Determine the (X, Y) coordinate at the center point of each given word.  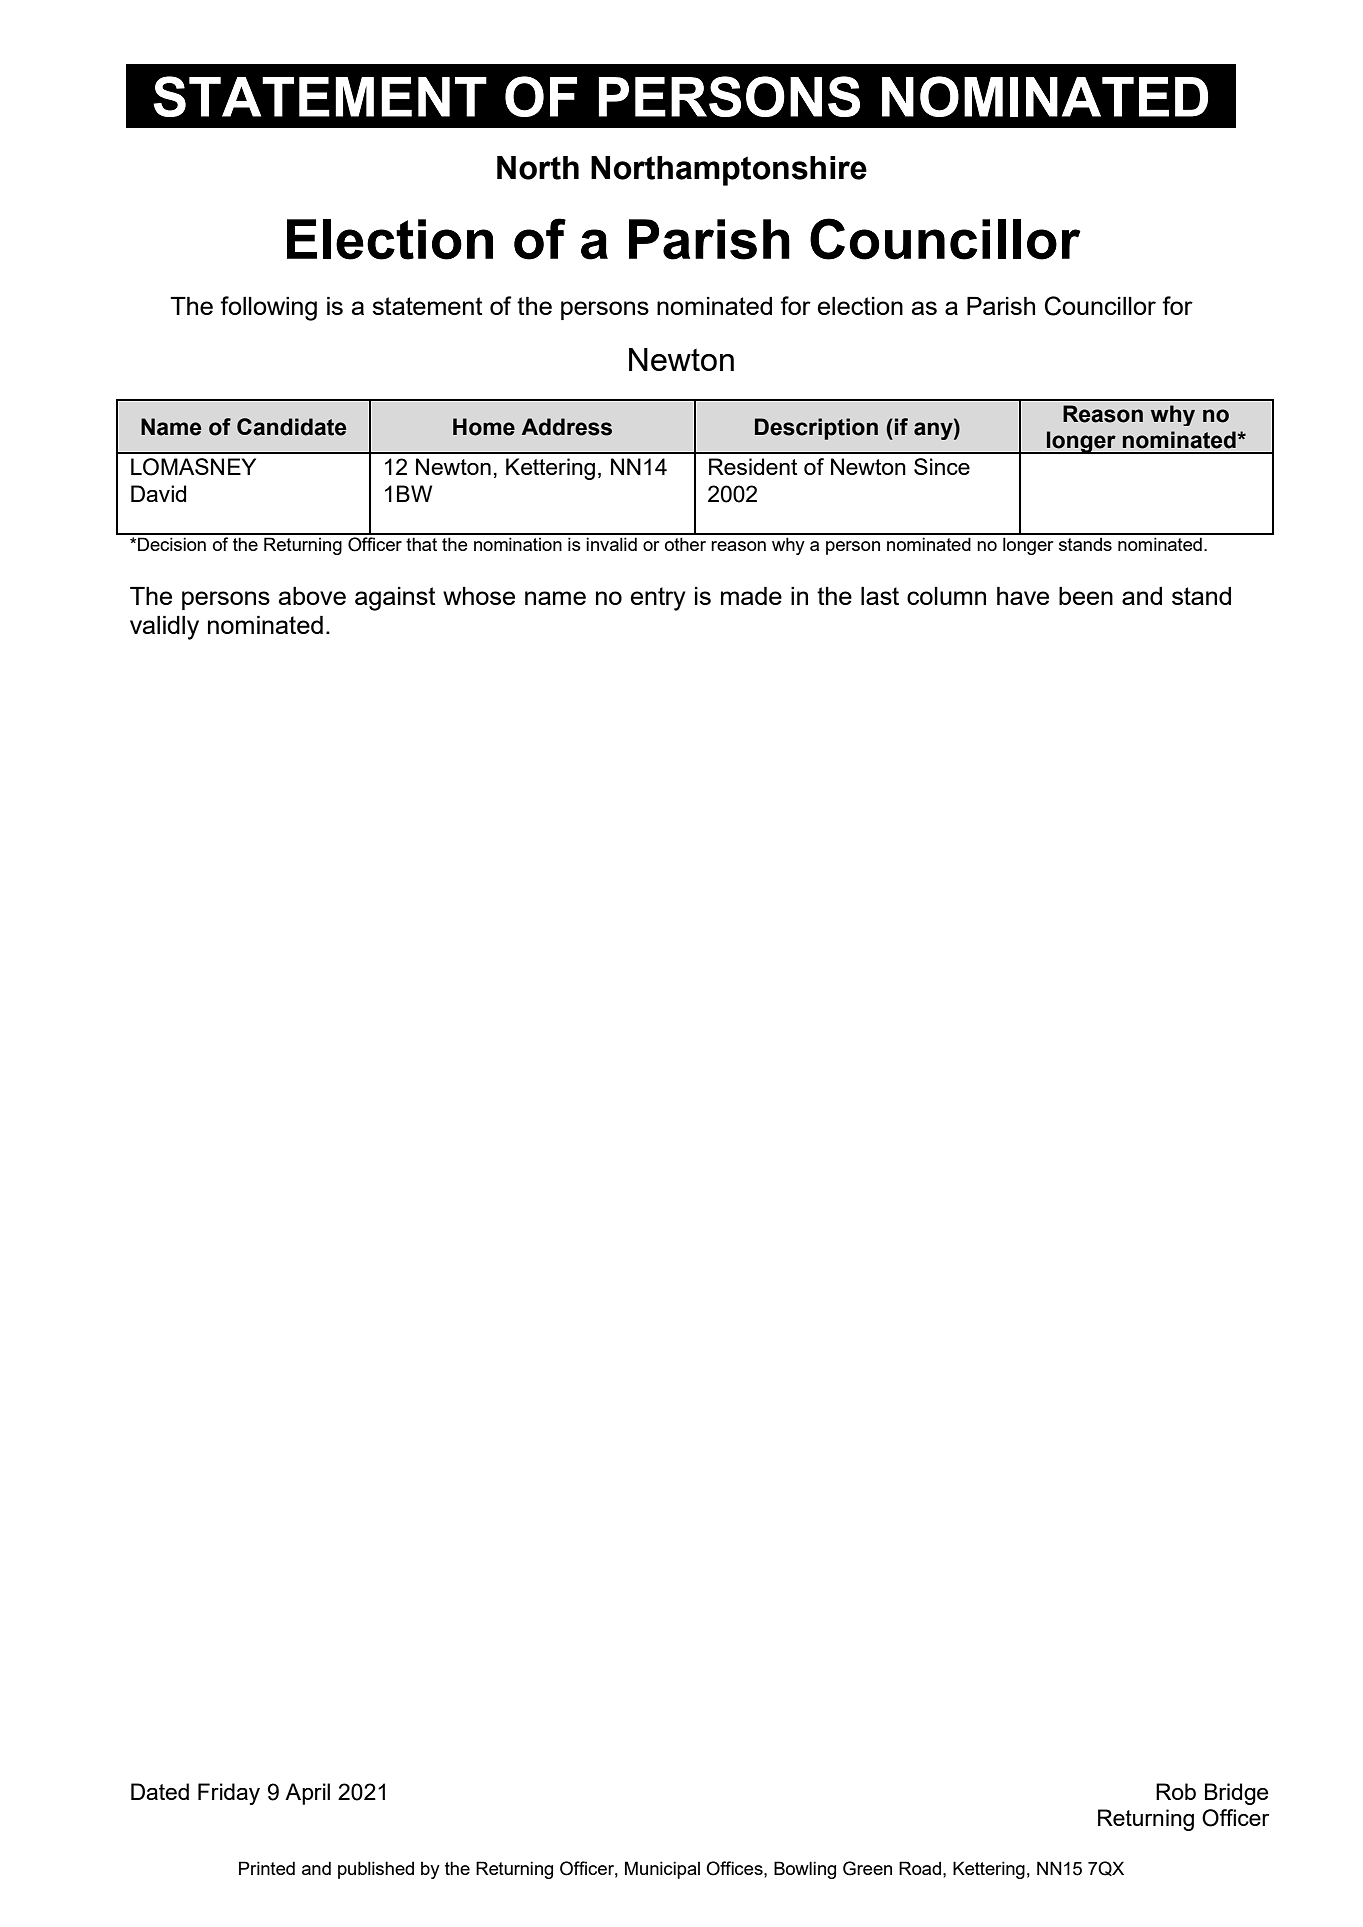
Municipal (662, 1870)
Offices (735, 1868)
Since (942, 466)
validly (164, 628)
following (268, 308)
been (1086, 596)
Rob (1176, 1791)
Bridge (1236, 1794)
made (751, 596)
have (1023, 596)
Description (816, 429)
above (312, 596)
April (307, 1794)
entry (658, 599)
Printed (267, 1868)
